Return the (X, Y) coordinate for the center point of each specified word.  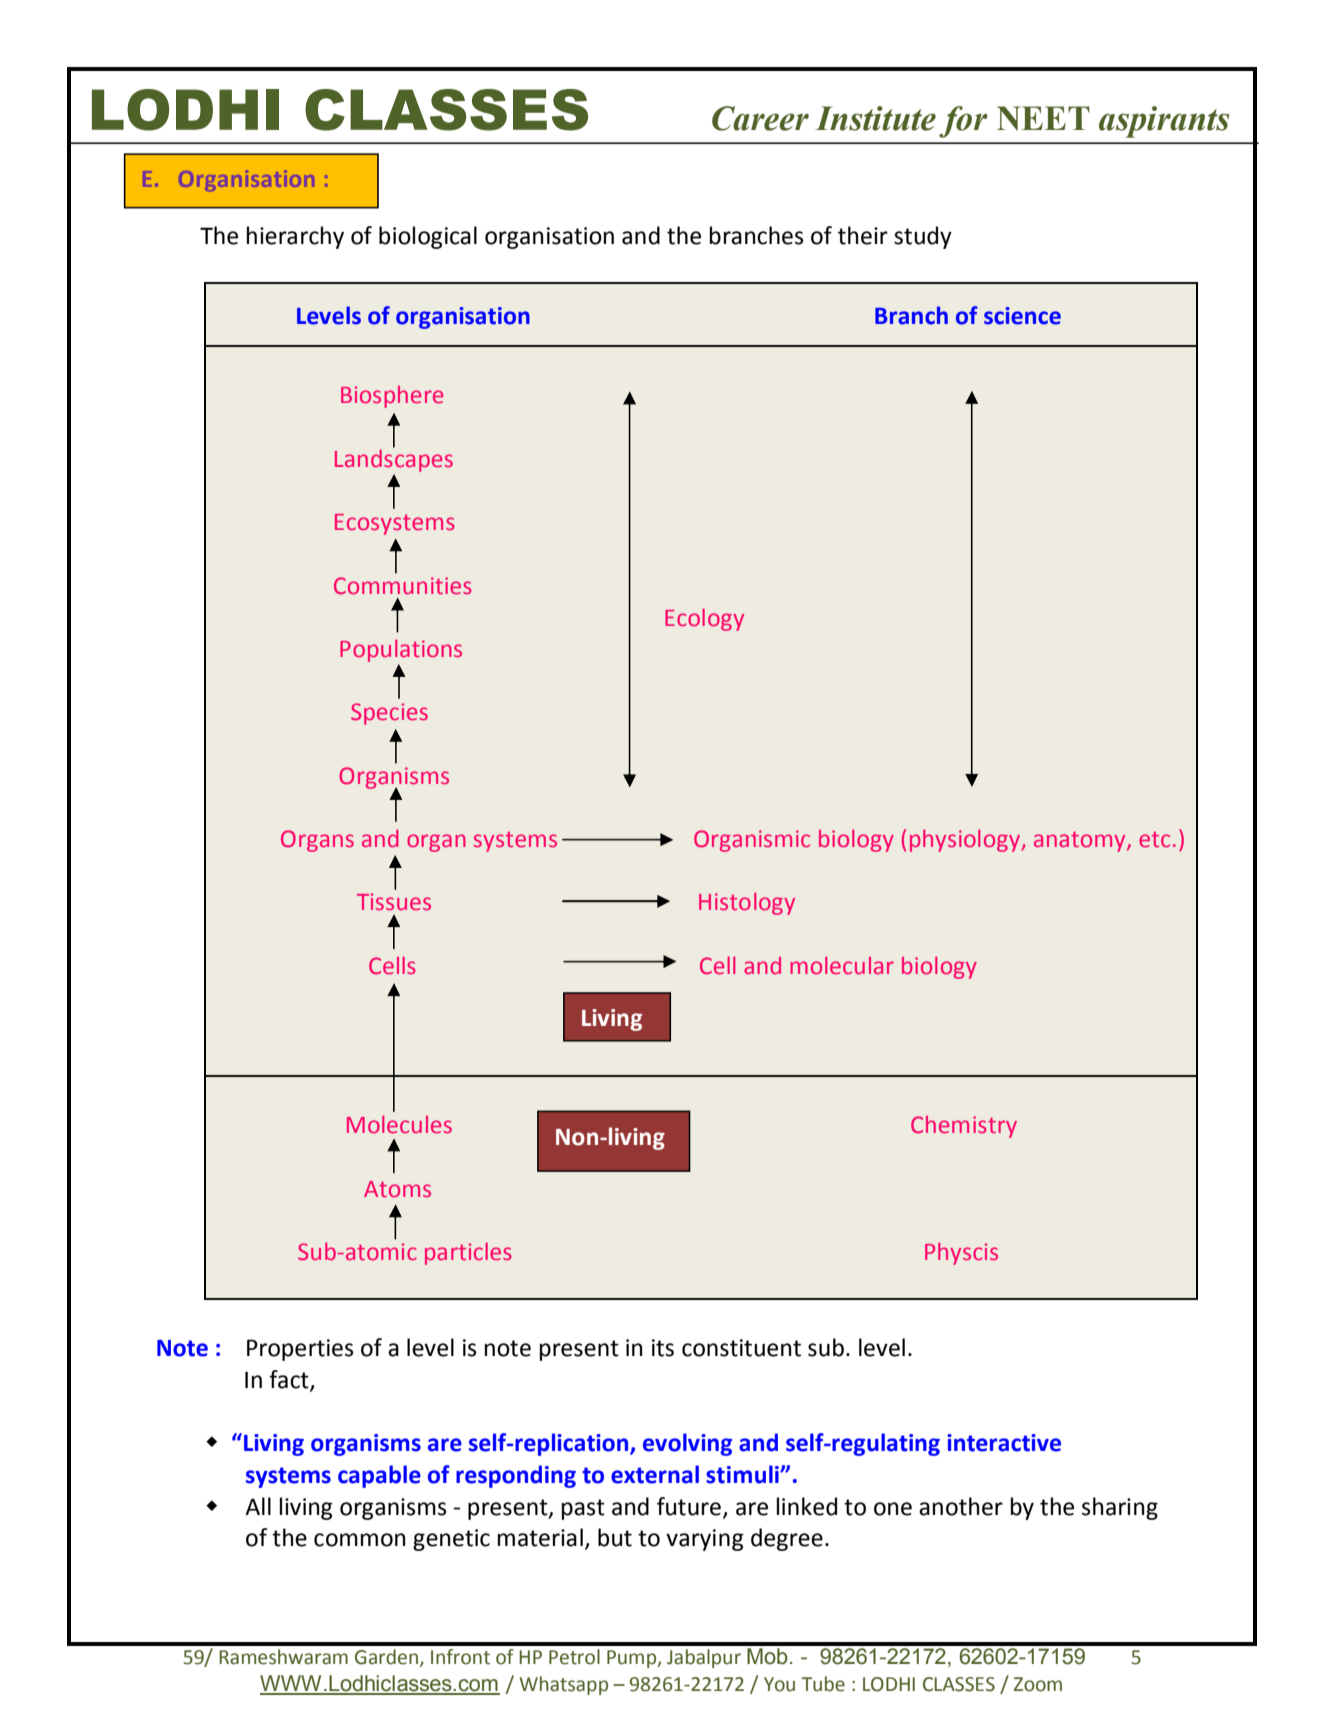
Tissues (394, 902)
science (1022, 316)
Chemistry (964, 1127)
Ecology (704, 619)
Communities (403, 586)
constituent (741, 1348)
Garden (386, 1657)
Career (760, 118)
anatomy (1081, 842)
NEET (1043, 118)
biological (428, 237)
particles (468, 1253)
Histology (747, 903)
